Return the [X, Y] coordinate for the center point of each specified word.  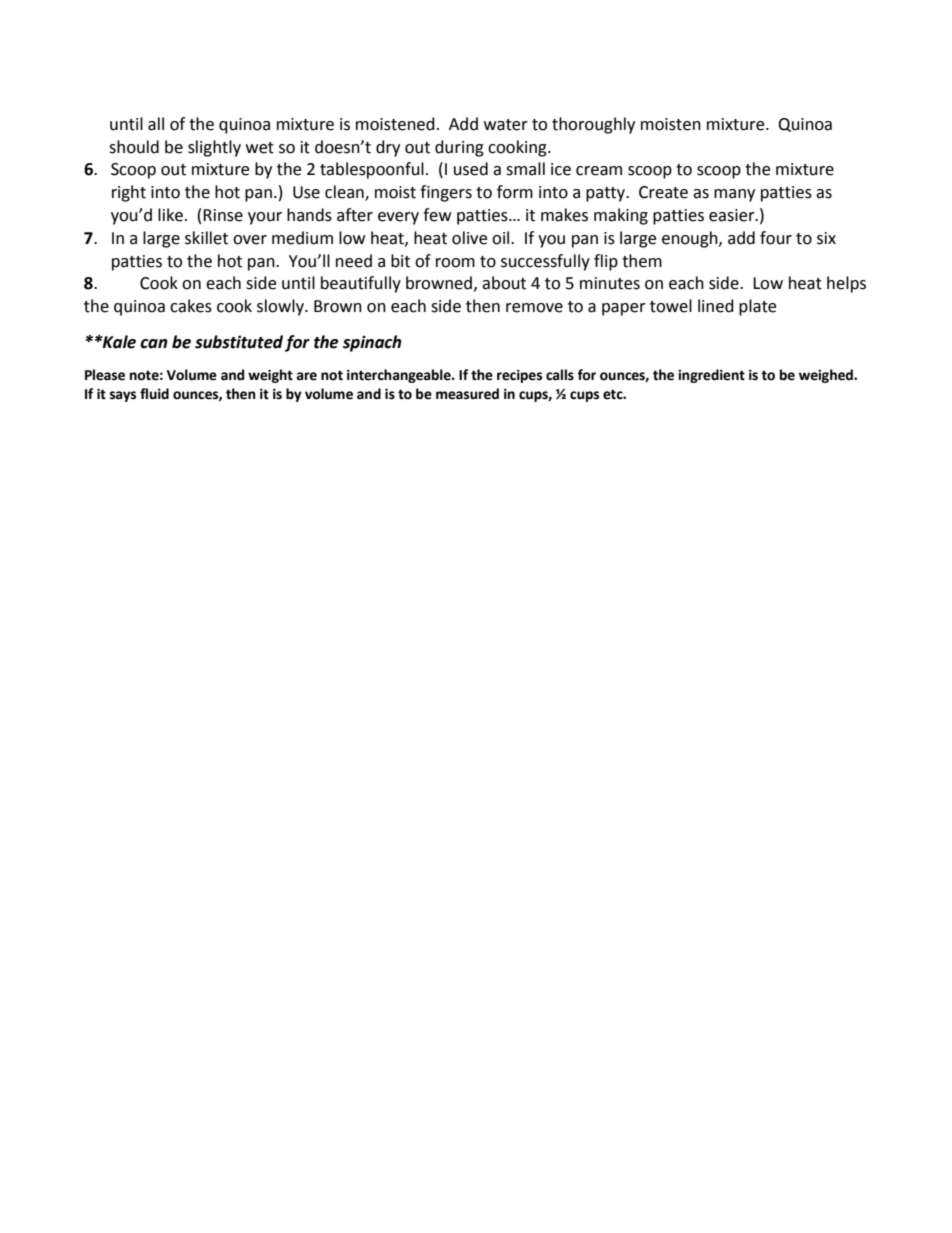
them [642, 261]
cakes [191, 306]
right [129, 193]
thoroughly [593, 125]
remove [534, 308]
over [250, 240]
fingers [446, 193]
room [455, 263]
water [506, 125]
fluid [154, 394]
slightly [214, 148]
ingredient [711, 376]
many [734, 195]
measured [467, 394]
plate [757, 307]
